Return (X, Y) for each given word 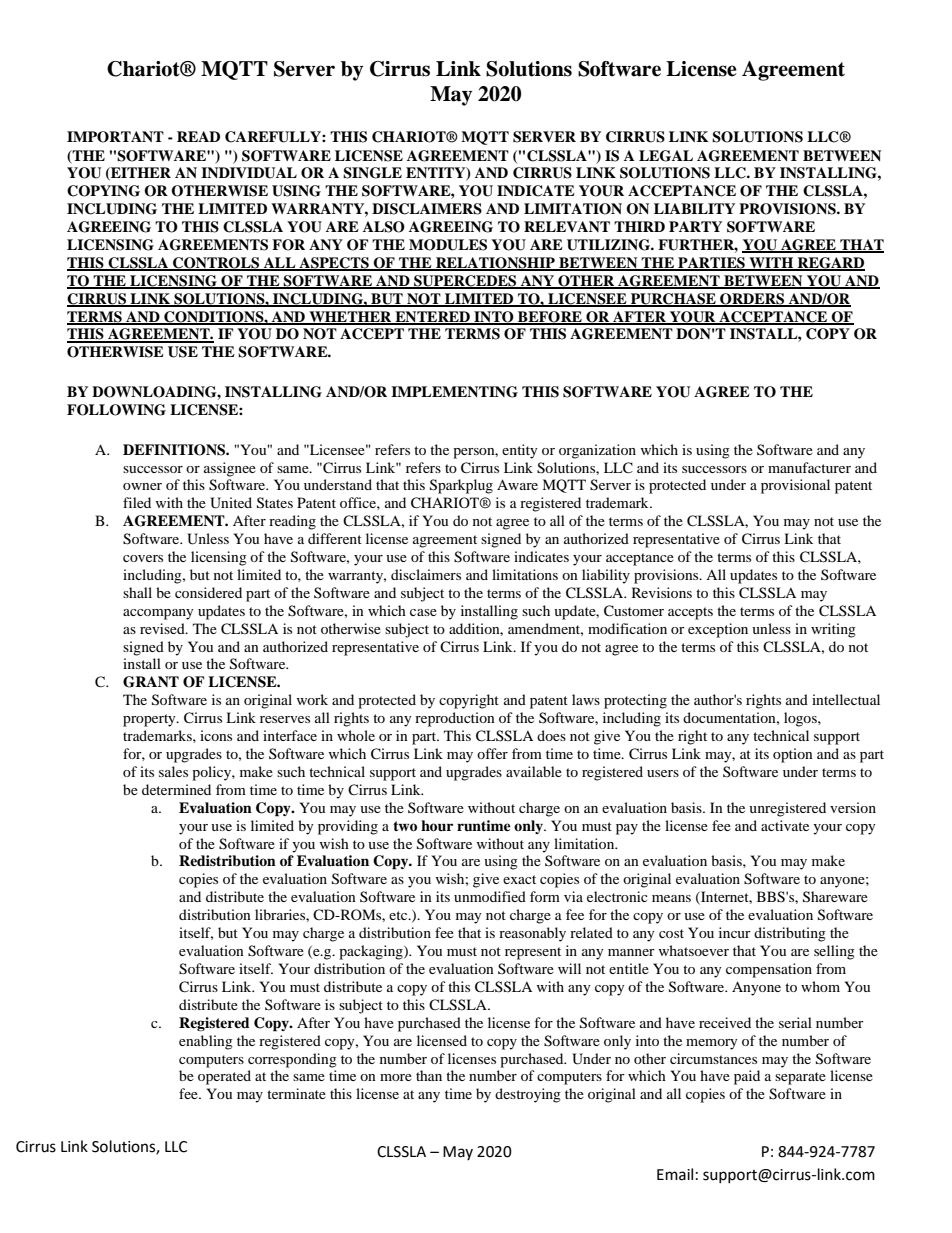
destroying (528, 1095)
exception (718, 630)
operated (224, 1077)
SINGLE (372, 173)
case (423, 612)
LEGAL (666, 156)
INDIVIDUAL (249, 173)
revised (163, 628)
